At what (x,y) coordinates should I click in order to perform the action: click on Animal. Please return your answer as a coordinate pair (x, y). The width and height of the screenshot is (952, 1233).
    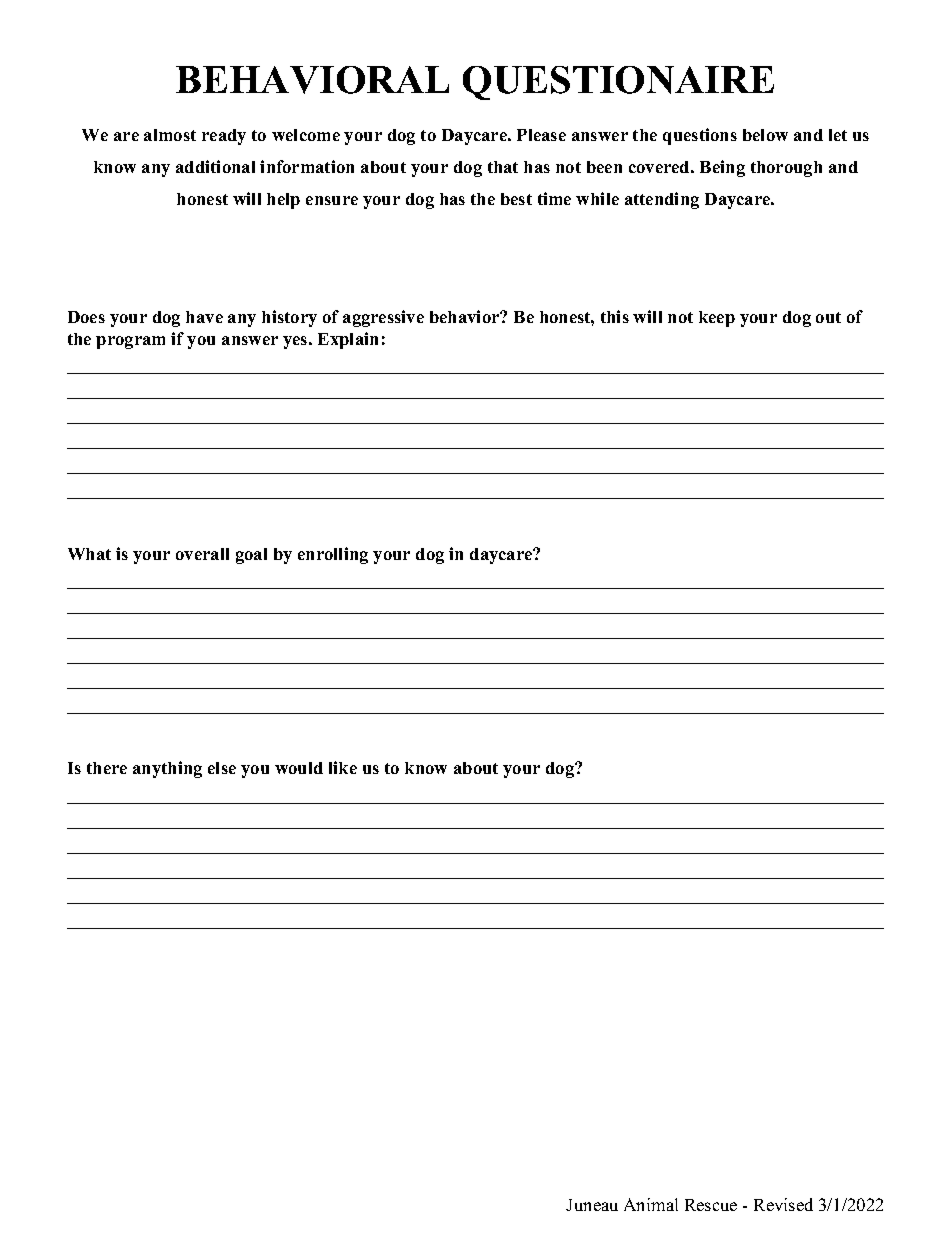
    Looking at the image, I should click on (651, 1204).
